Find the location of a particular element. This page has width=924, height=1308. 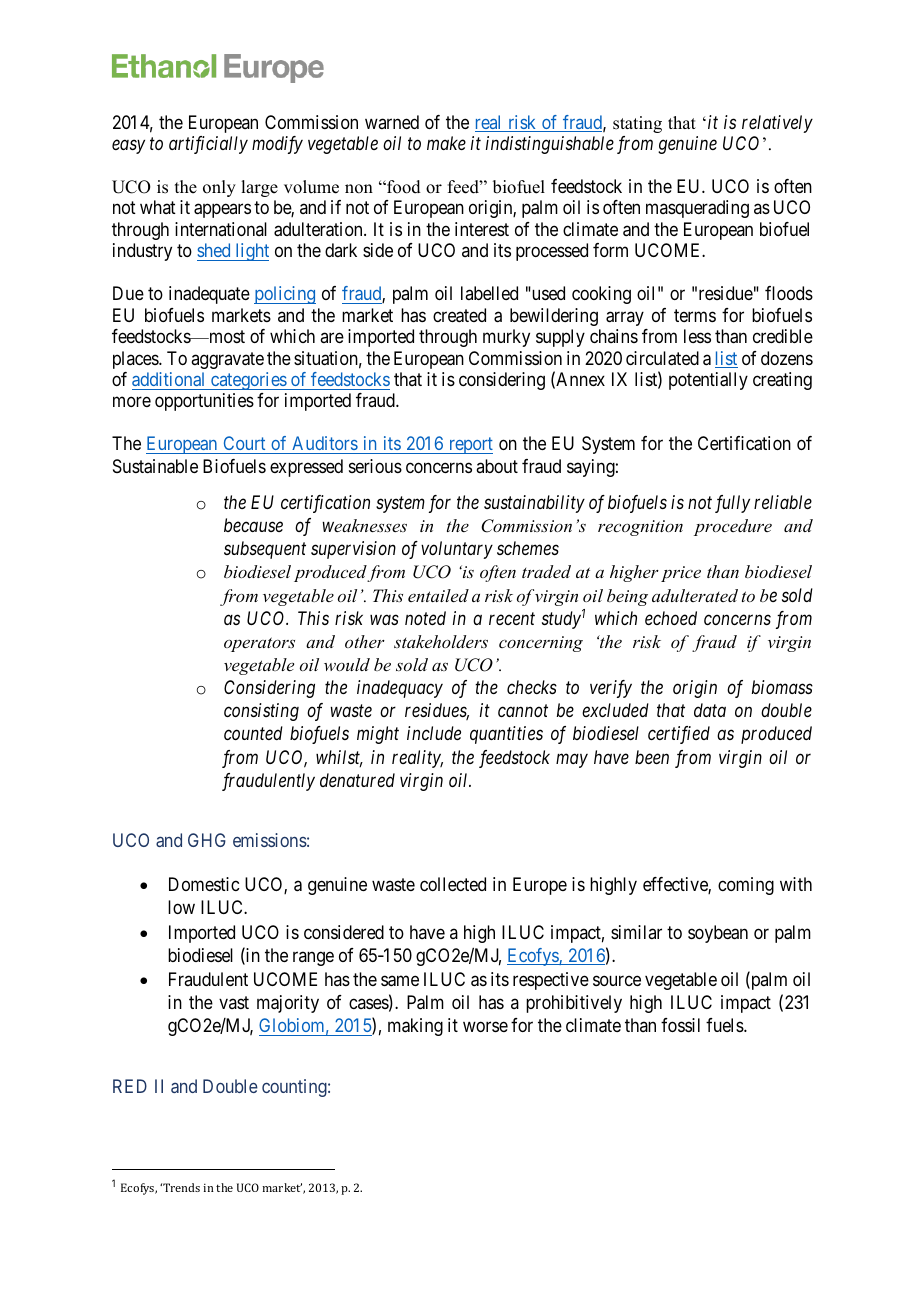

relatively is located at coordinates (777, 124).
